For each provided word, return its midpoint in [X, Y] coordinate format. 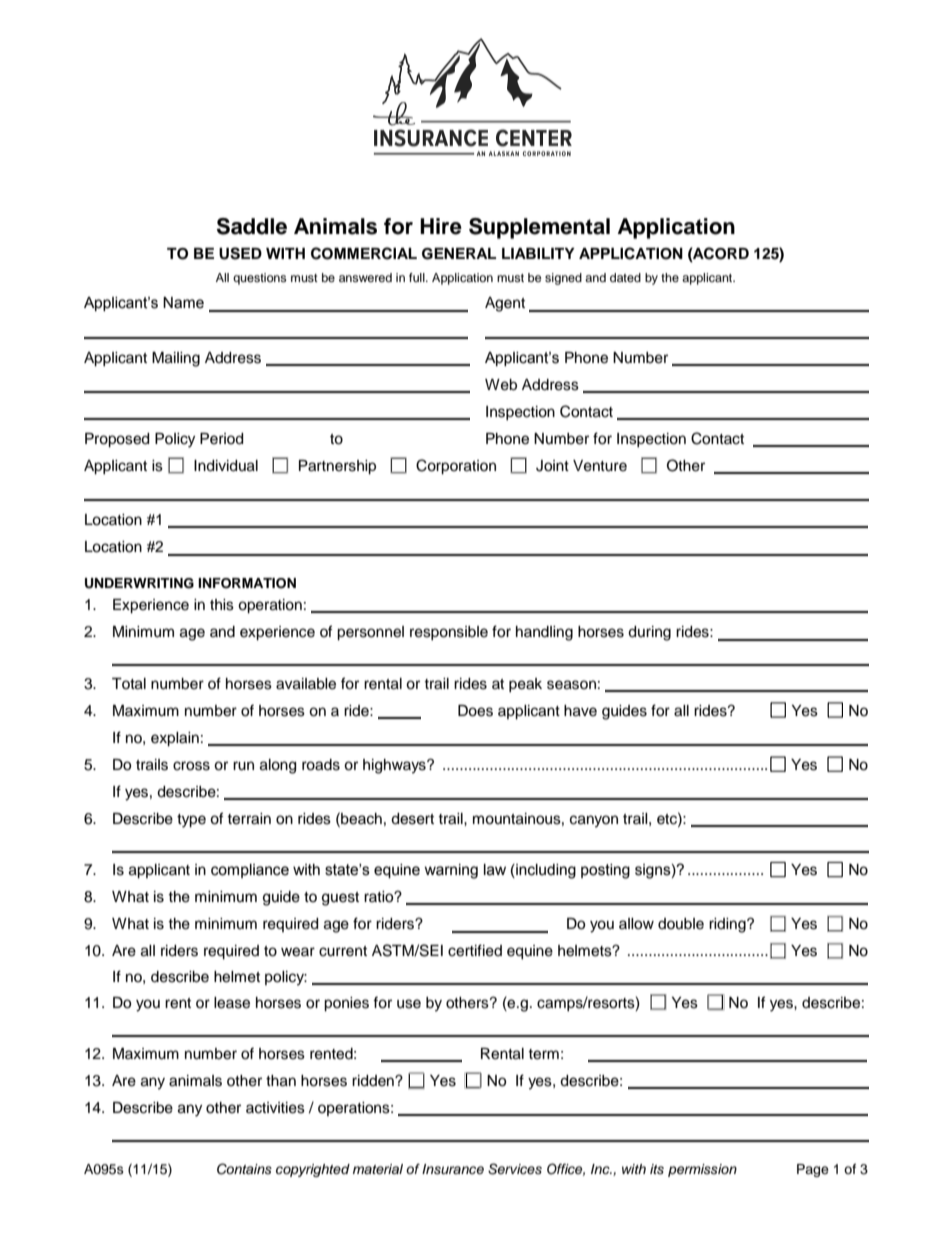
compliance [250, 871]
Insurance [453, 1169]
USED [240, 253]
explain [175, 739]
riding [728, 925]
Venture [600, 466]
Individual [226, 466]
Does [475, 711]
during [649, 633]
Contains [244, 1169]
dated [625, 277]
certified [475, 950]
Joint [552, 466]
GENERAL [459, 254]
